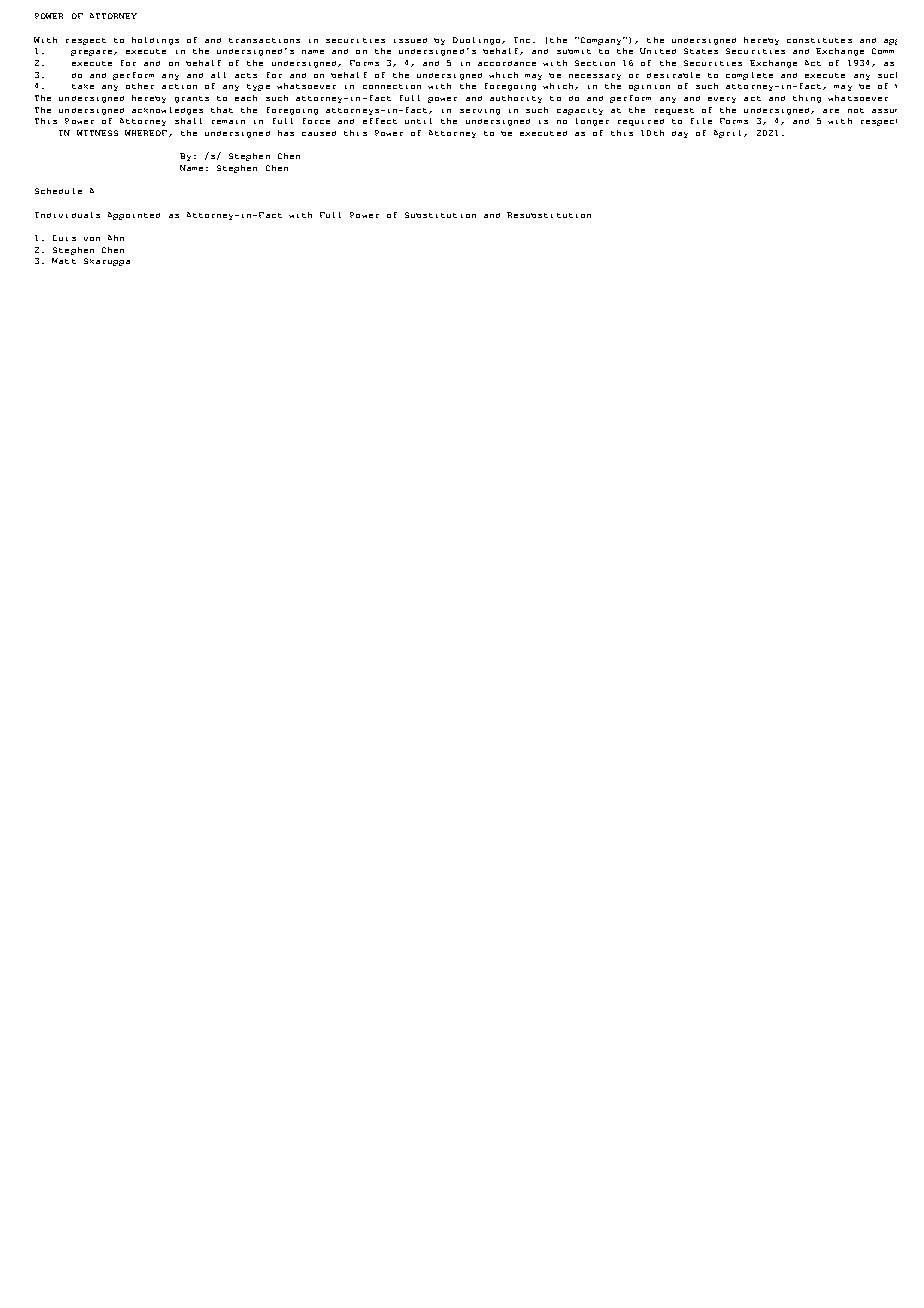 Image resolution: width=924 pixels, height=1308 pixels. I want to click on Appointed, so click(134, 216).
